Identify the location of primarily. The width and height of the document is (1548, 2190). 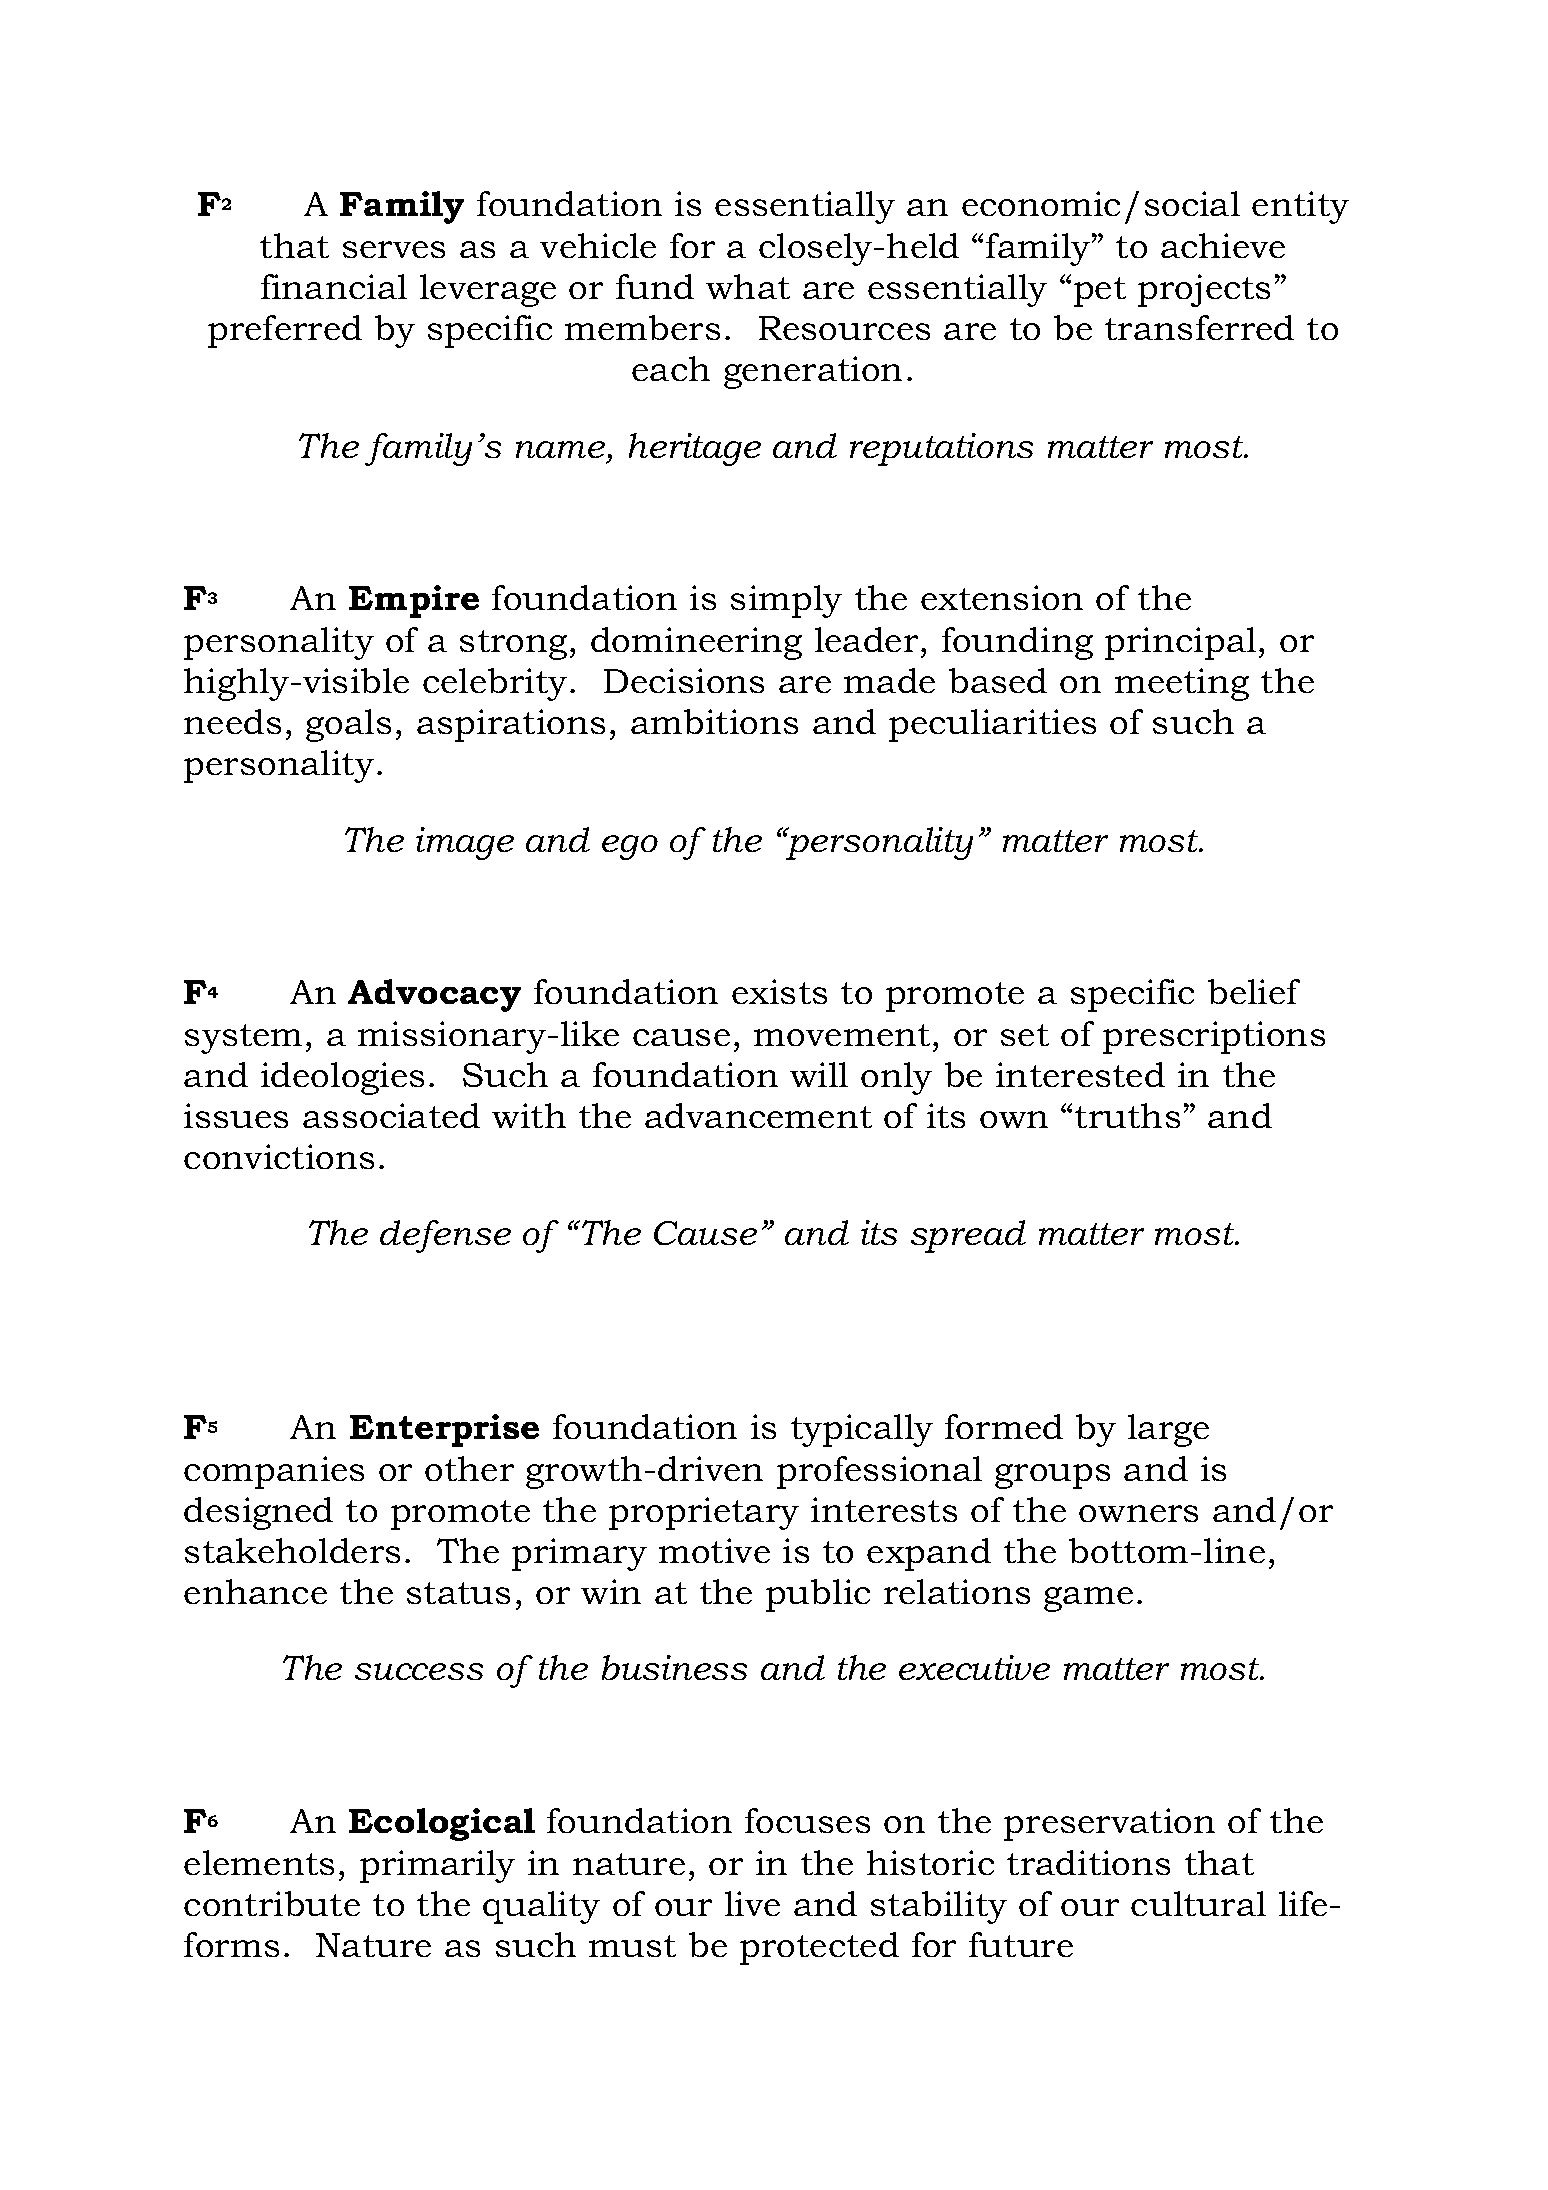
(437, 1866).
